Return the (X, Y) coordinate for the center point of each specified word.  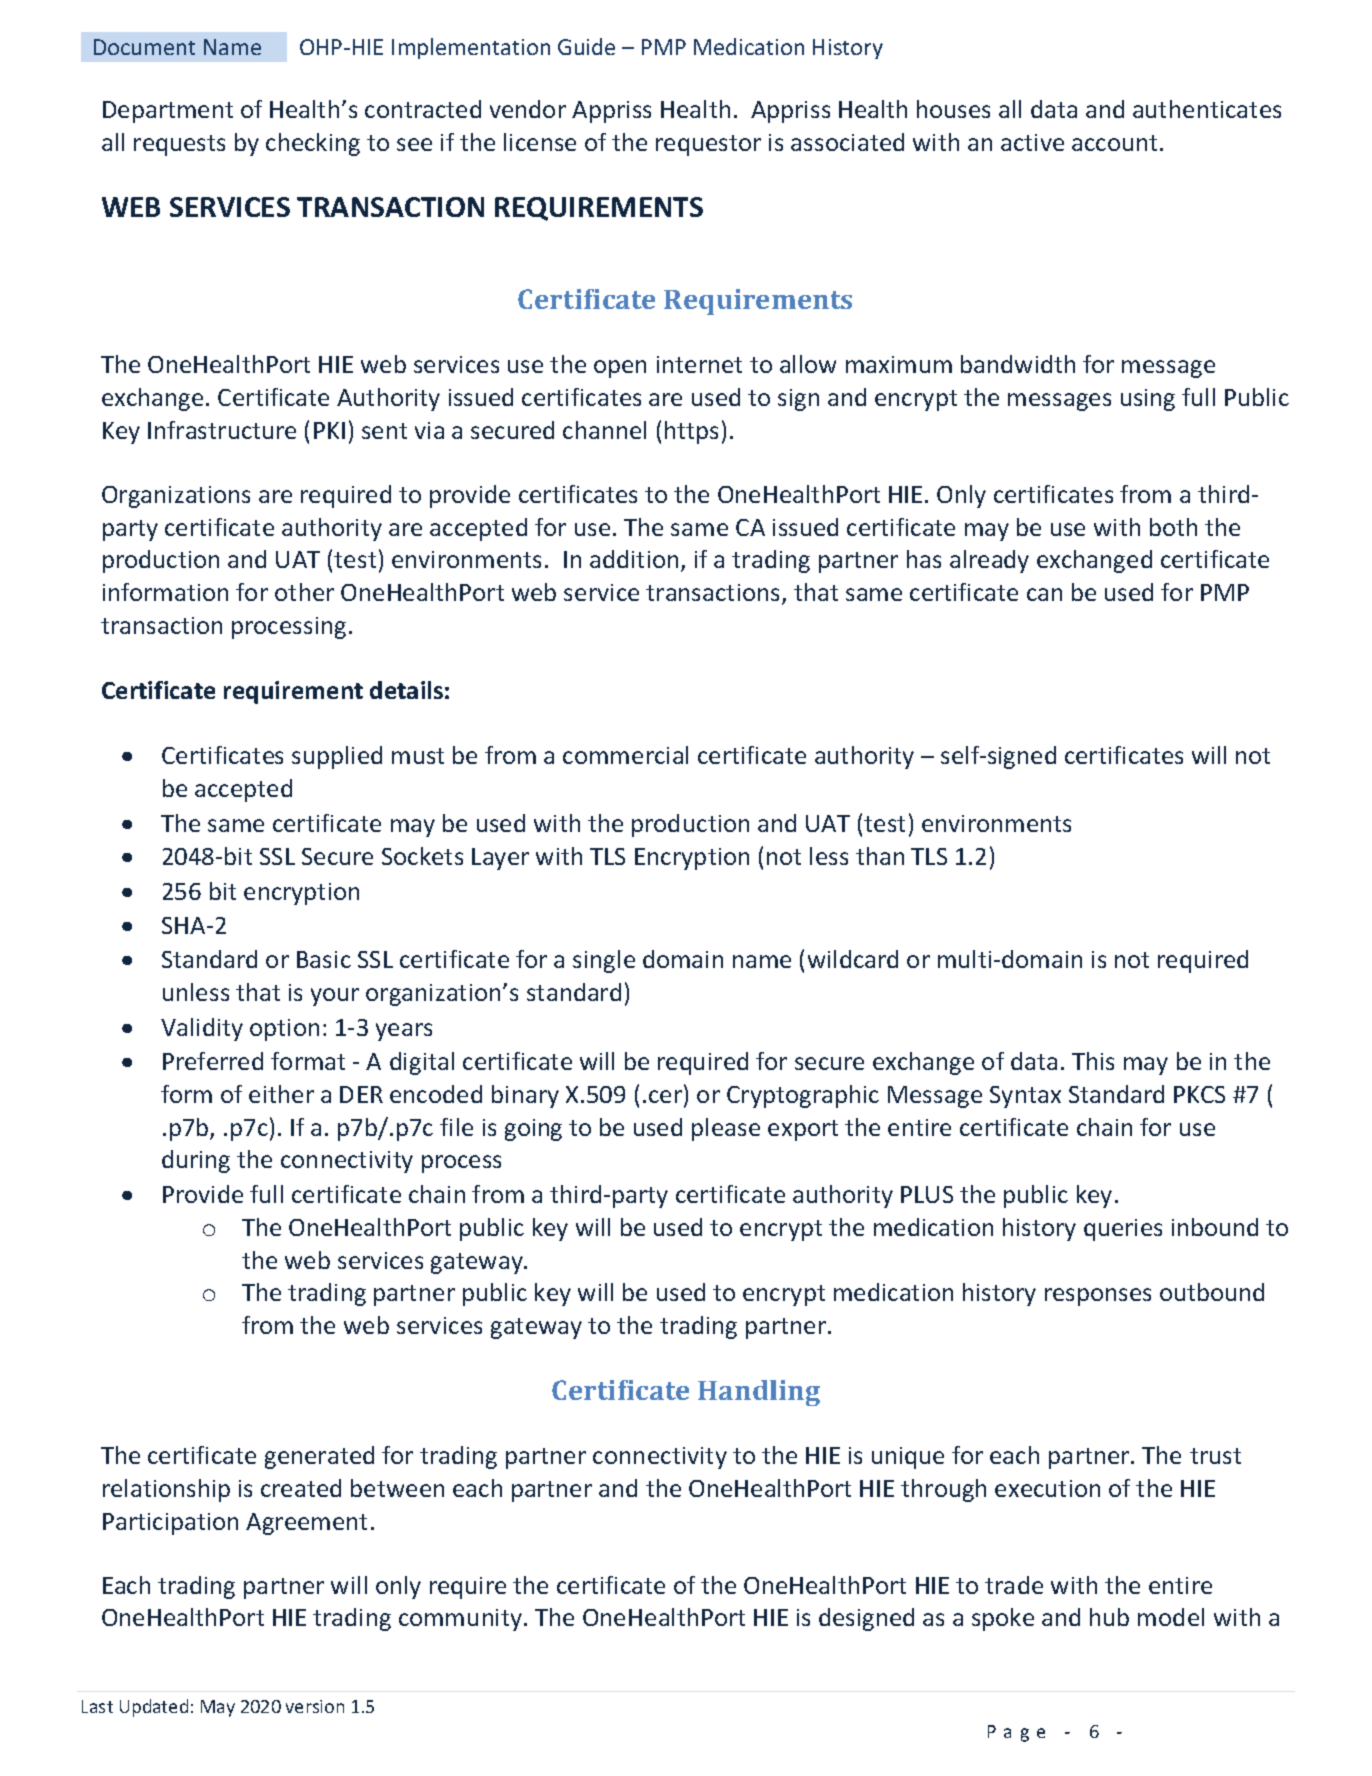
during (196, 1161)
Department (168, 112)
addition (634, 559)
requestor (708, 145)
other (304, 592)
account (1114, 143)
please (726, 1129)
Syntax (1025, 1097)
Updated (154, 1708)
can (1044, 594)
